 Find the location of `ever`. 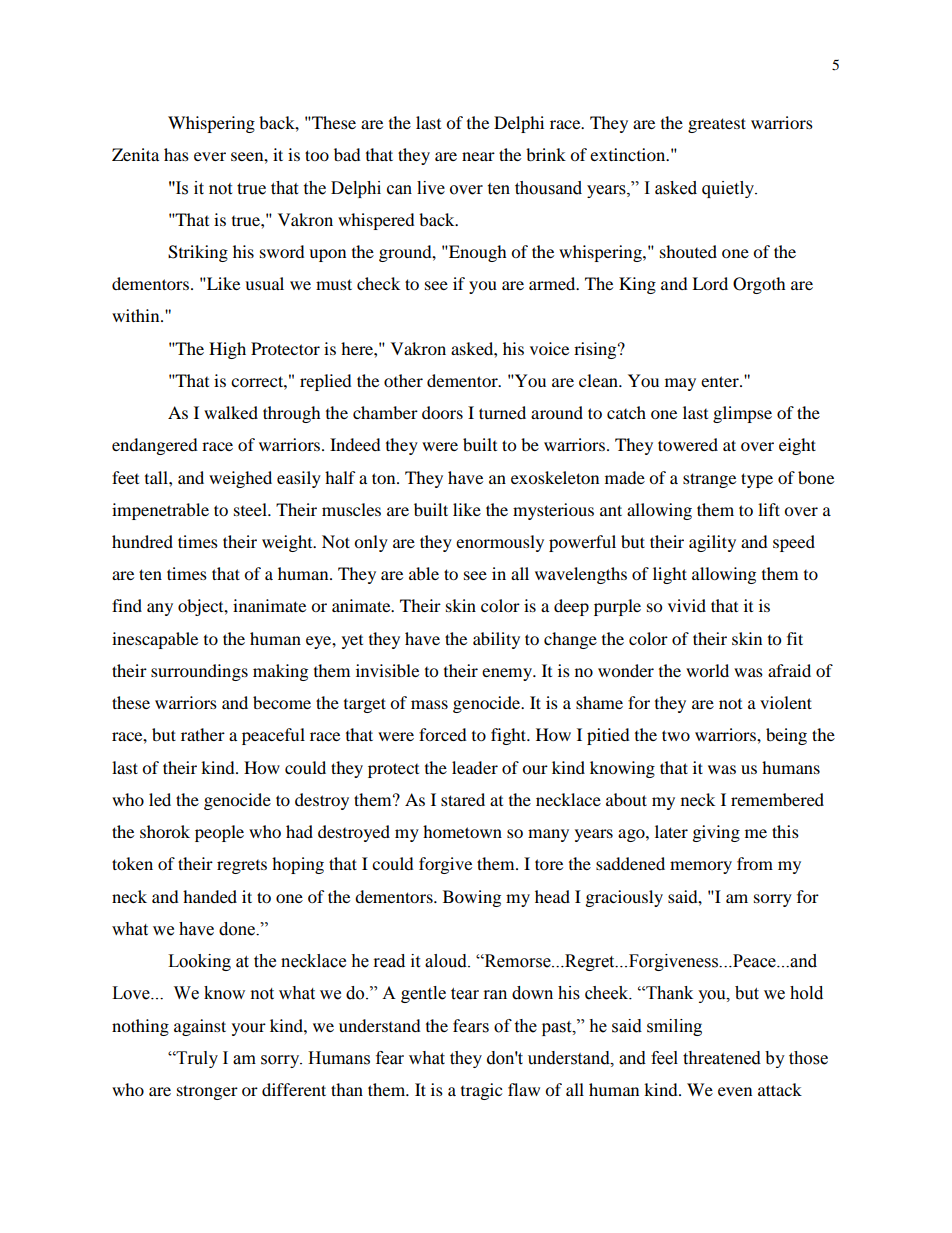

ever is located at coordinates (210, 156).
